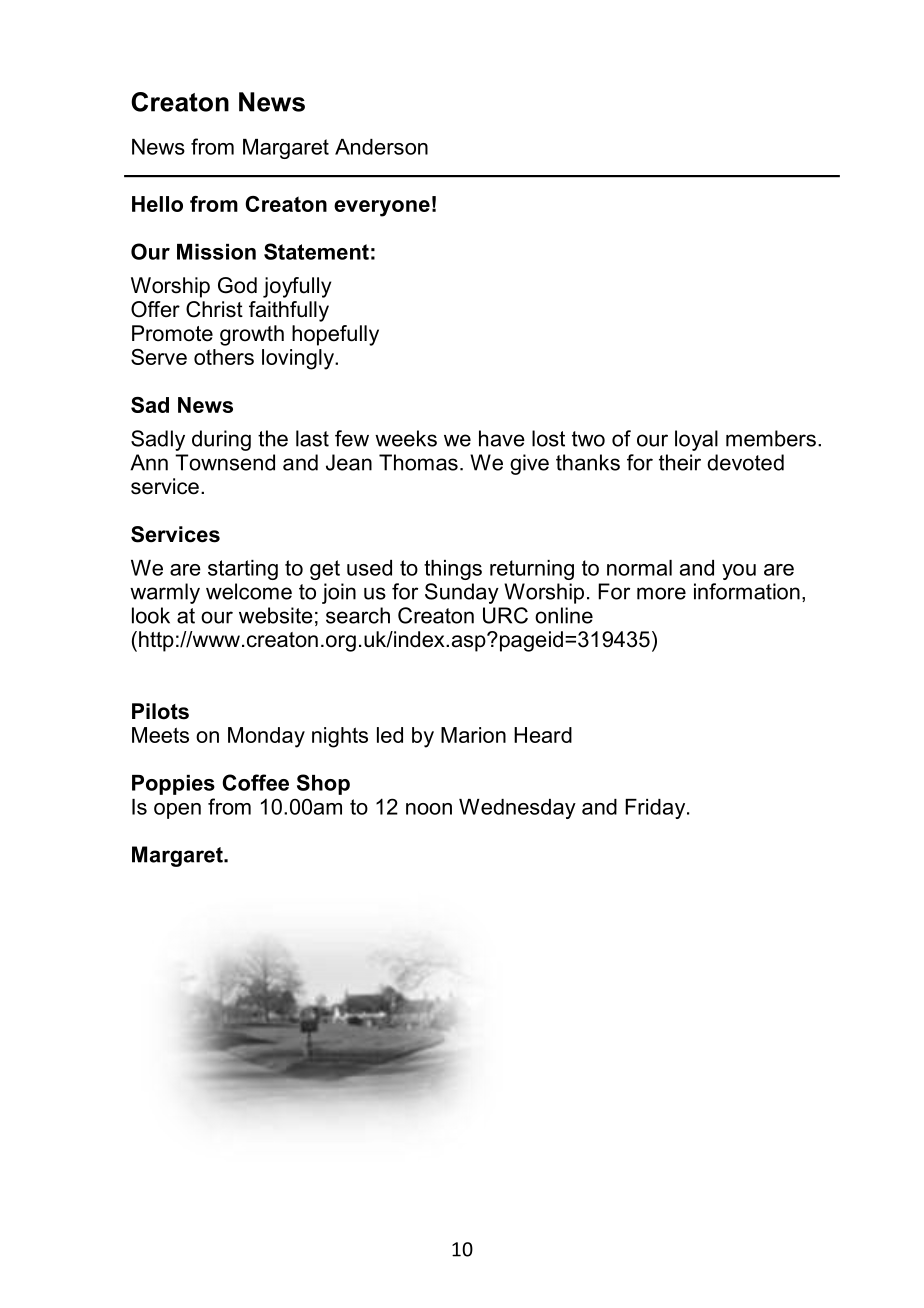  What do you see at coordinates (157, 204) in the image?
I see `Hello` at bounding box center [157, 204].
